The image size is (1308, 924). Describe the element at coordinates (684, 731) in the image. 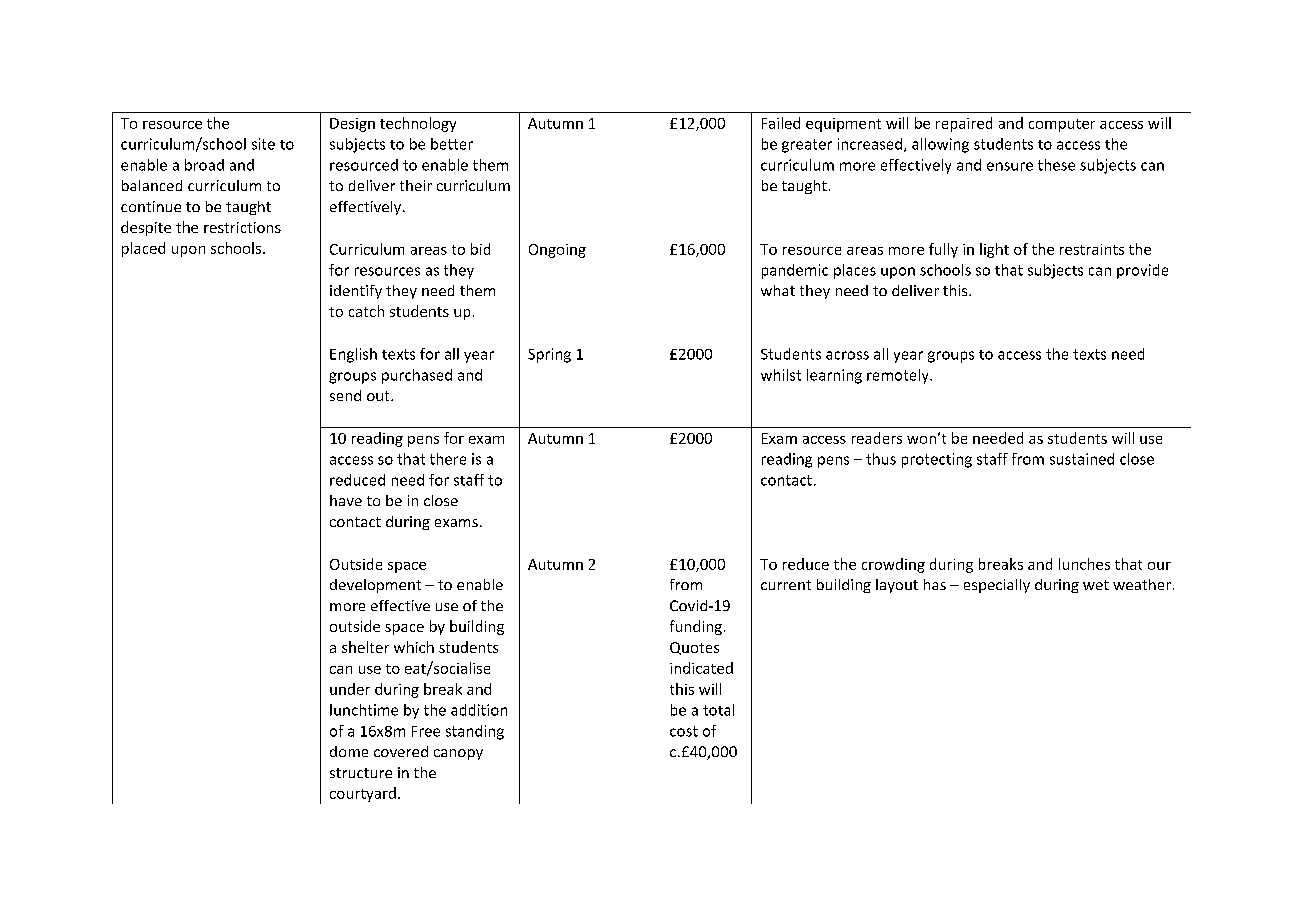

I see `cost` at that location.
